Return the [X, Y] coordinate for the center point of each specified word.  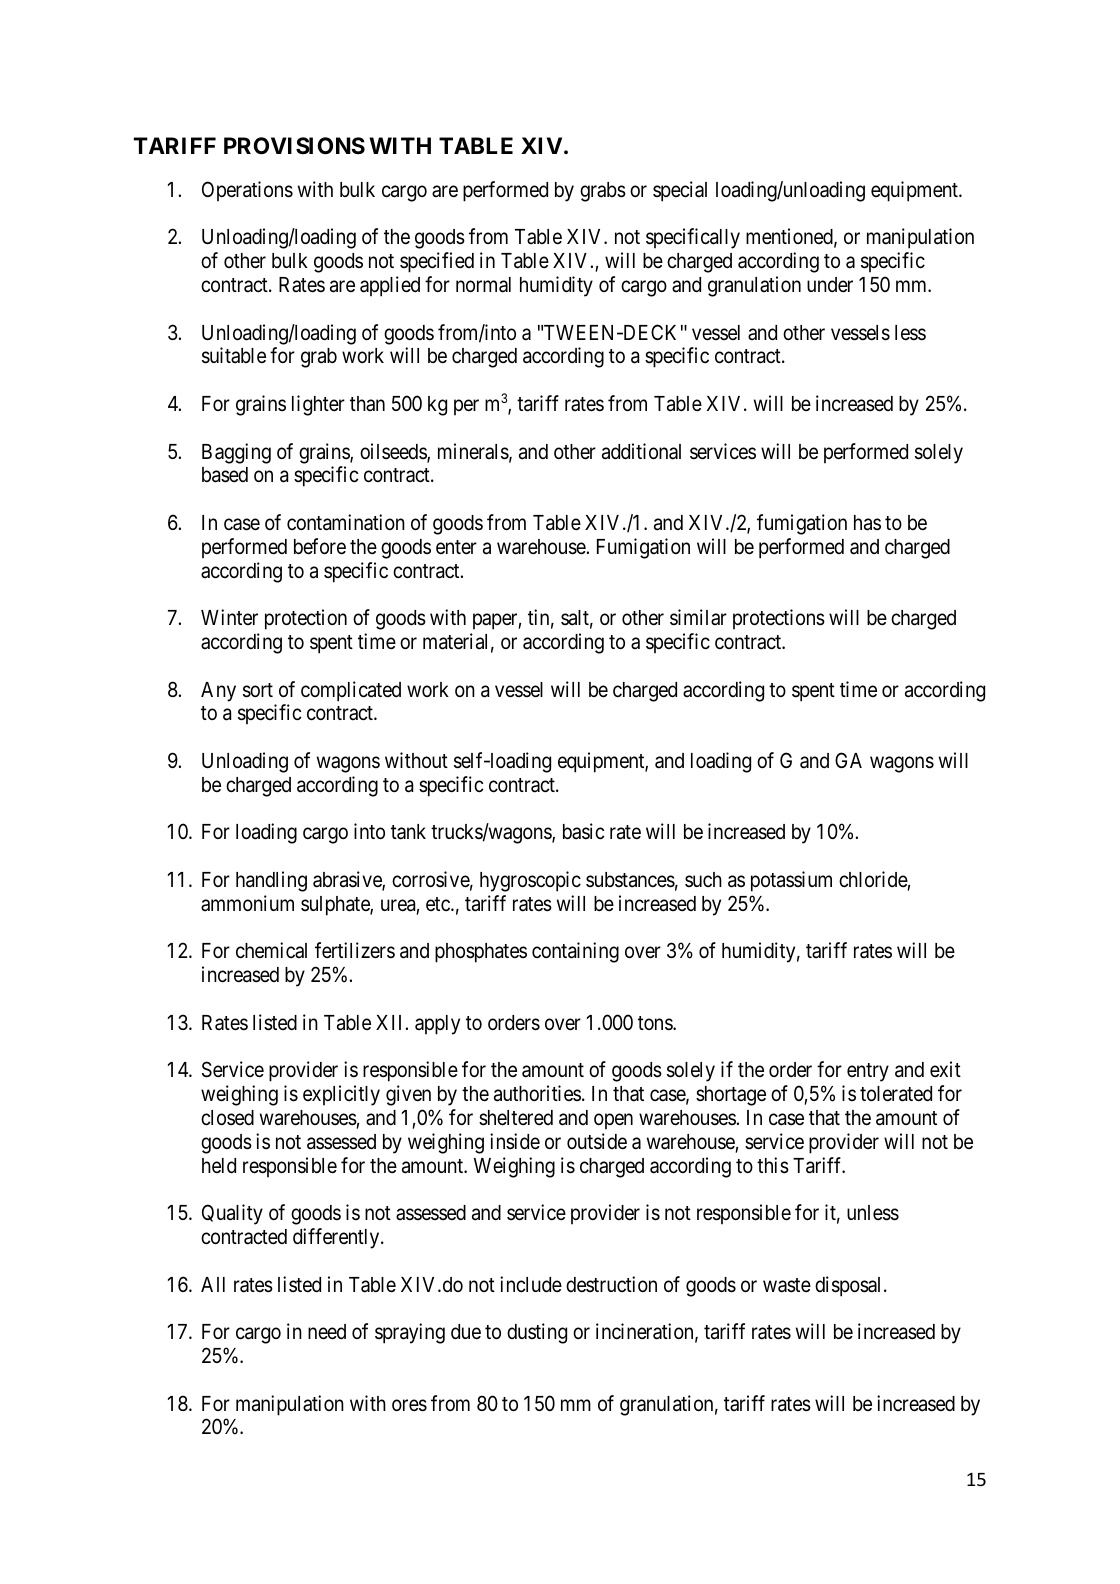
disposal [850, 1286]
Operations [247, 191]
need [327, 1332]
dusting [537, 1333]
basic [583, 831]
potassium [791, 881]
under [830, 285]
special [680, 191]
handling [271, 881]
